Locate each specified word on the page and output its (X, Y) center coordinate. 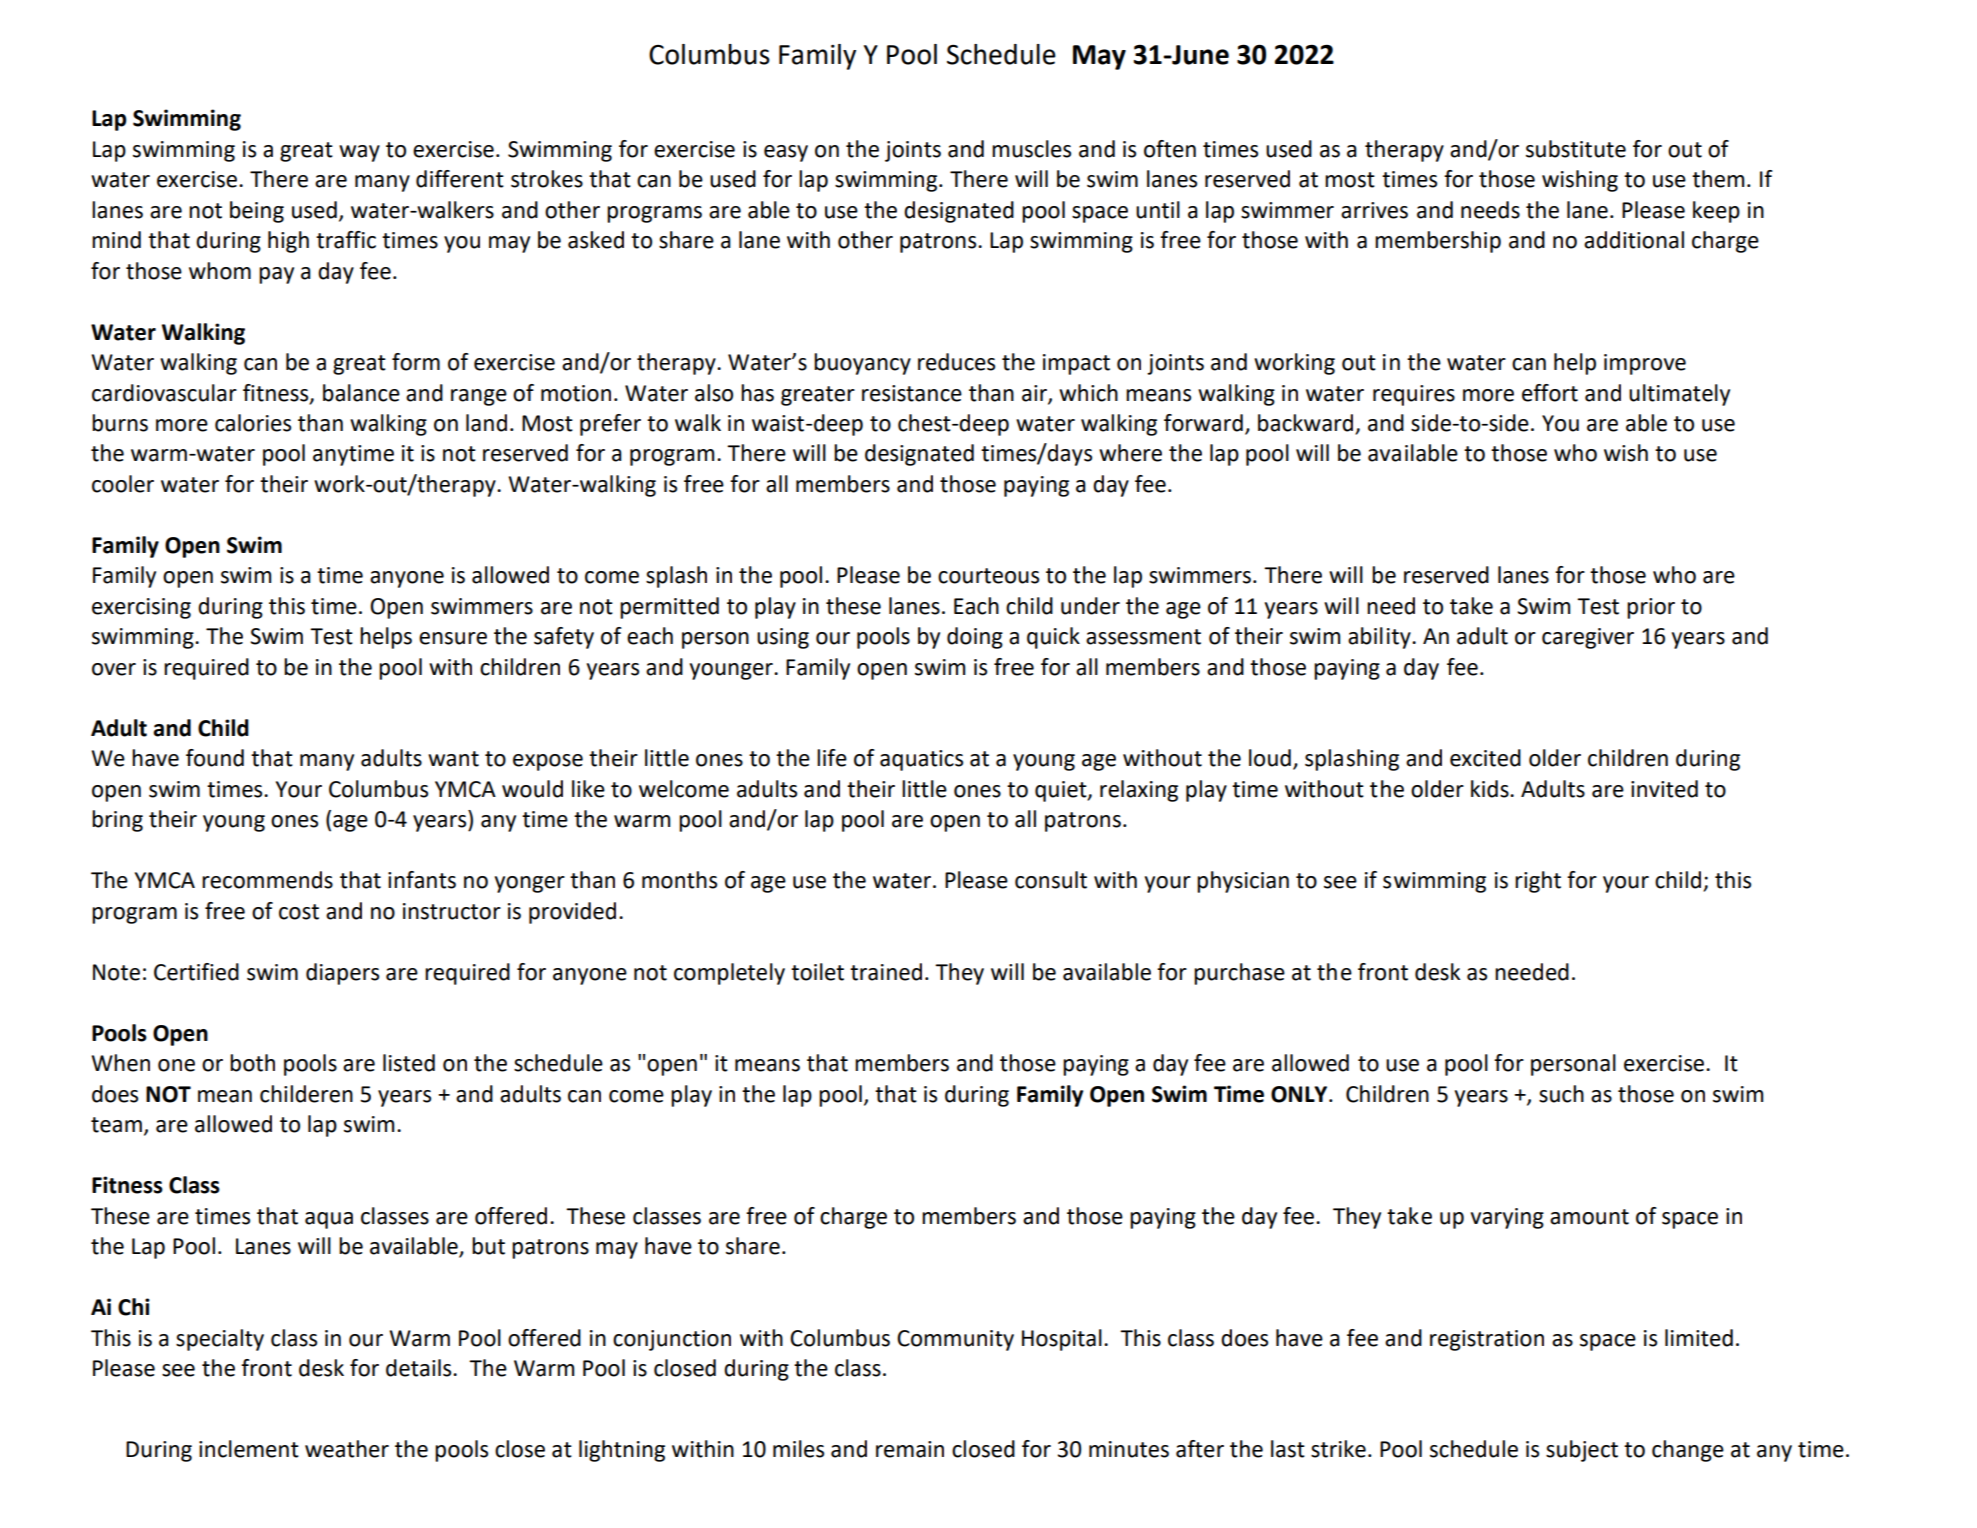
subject (1582, 1451)
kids (1491, 789)
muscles (1031, 149)
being (257, 212)
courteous (988, 576)
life (832, 758)
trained (886, 972)
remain (910, 1449)
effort (1550, 393)
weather (347, 1449)
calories (253, 423)
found (215, 758)
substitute (1576, 149)
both (252, 1063)
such (1561, 1094)
